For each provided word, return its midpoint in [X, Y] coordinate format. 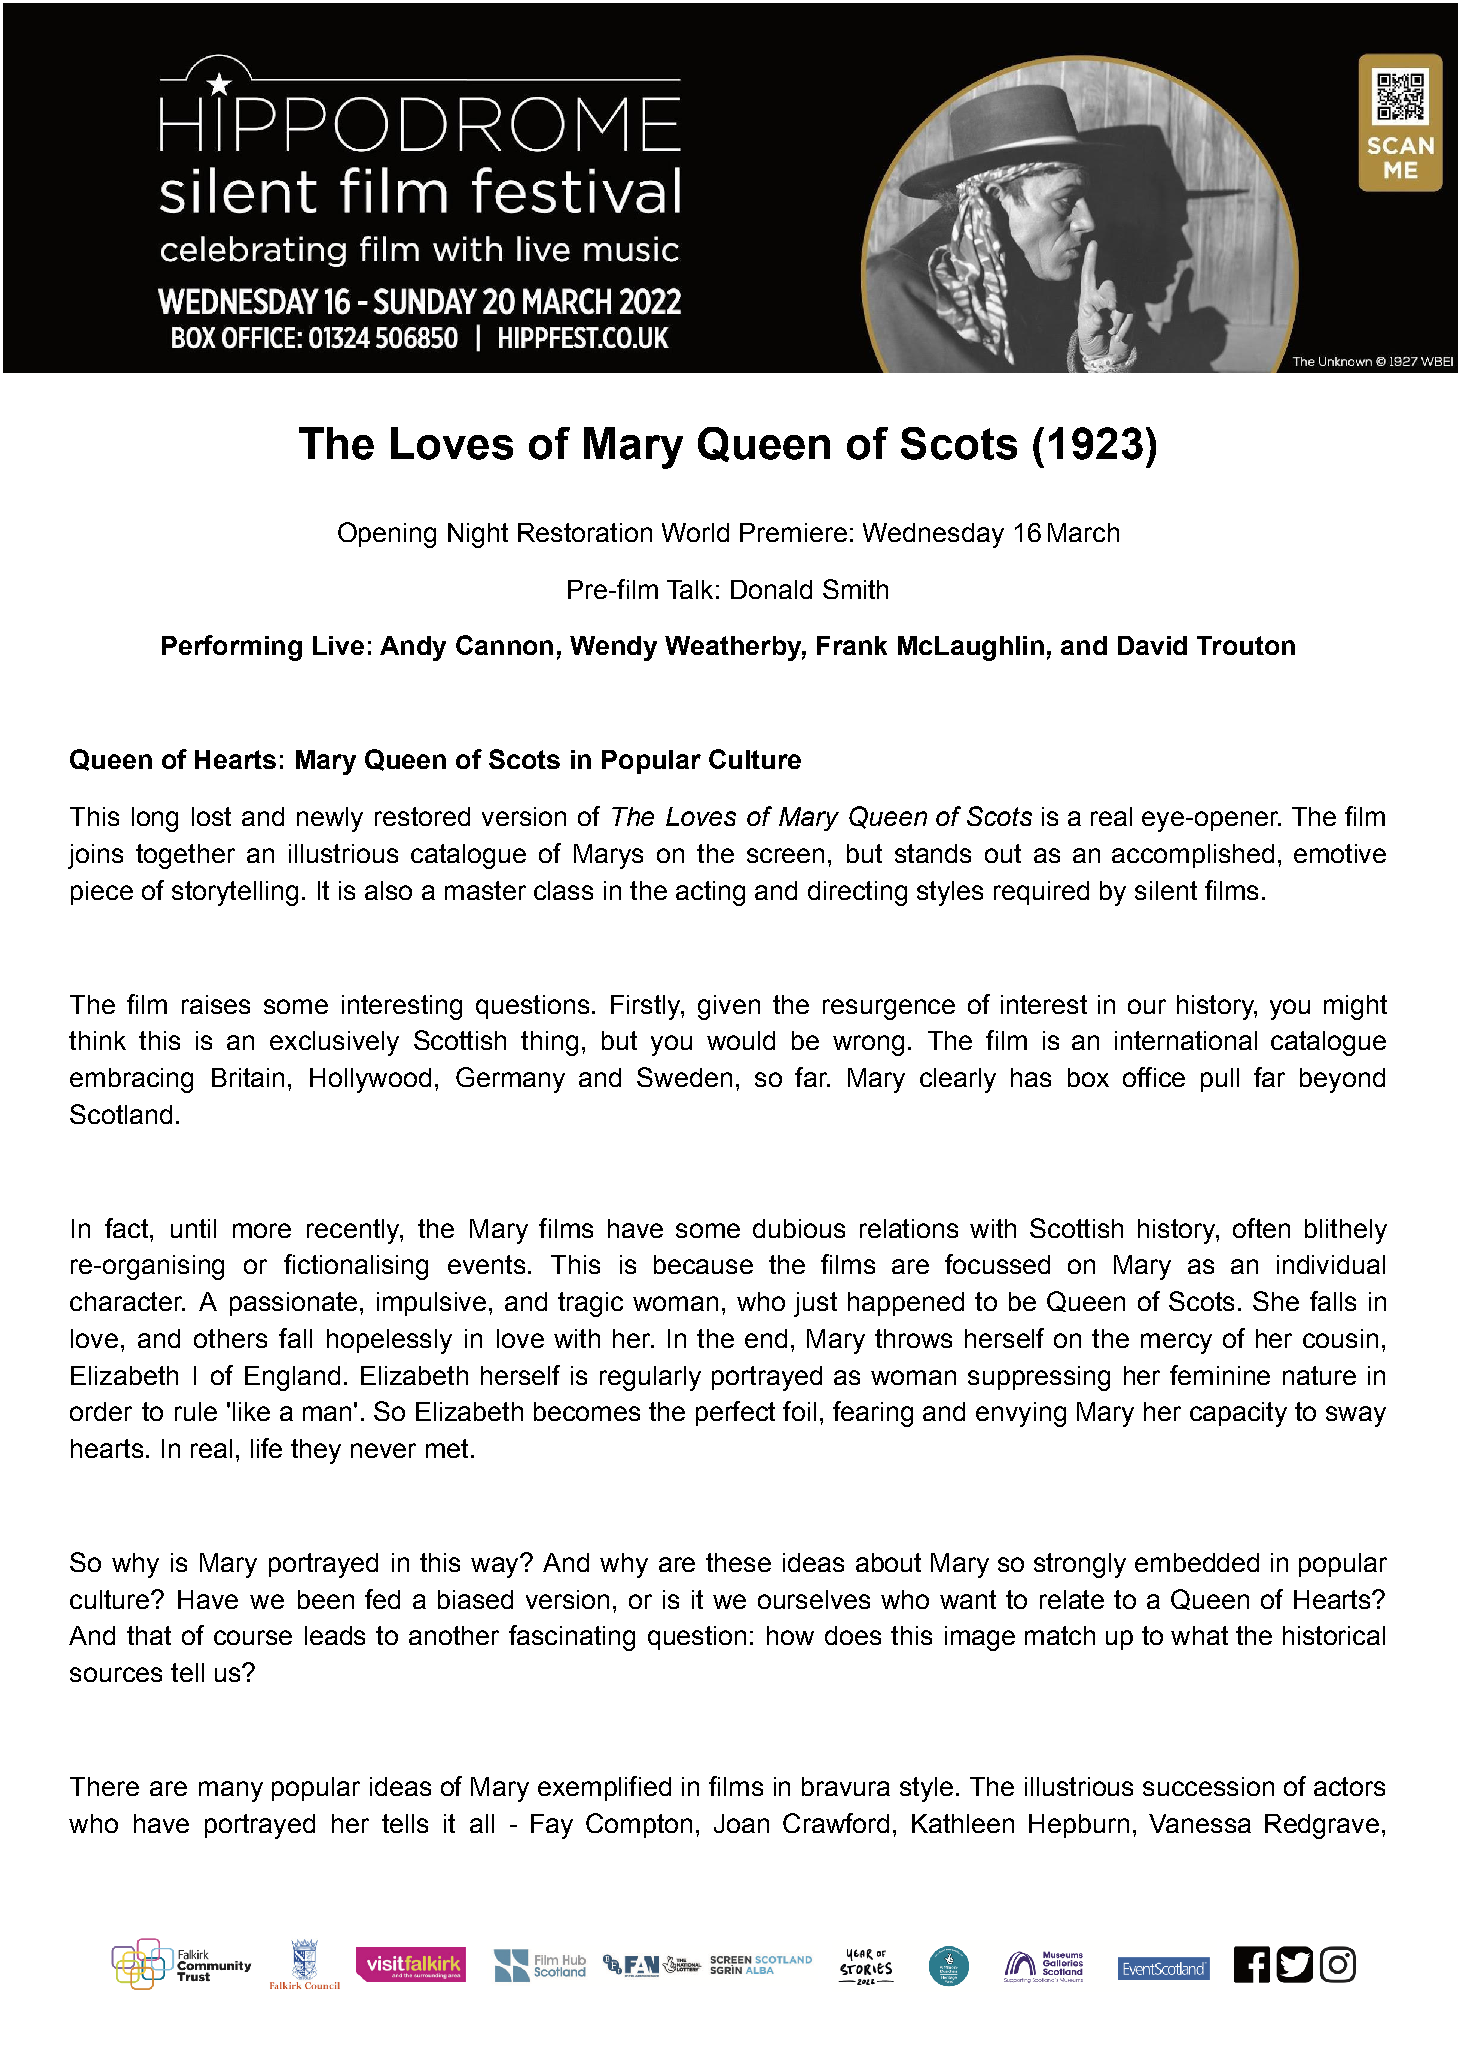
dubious [799, 1228]
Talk [690, 589]
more [262, 1230]
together [185, 856]
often [1261, 1228]
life [266, 1448]
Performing [232, 648]
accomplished [1193, 856]
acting [710, 893]
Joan [741, 1823]
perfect [735, 1413]
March [1083, 532]
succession [1208, 1786]
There [104, 1786]
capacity [1238, 1414]
